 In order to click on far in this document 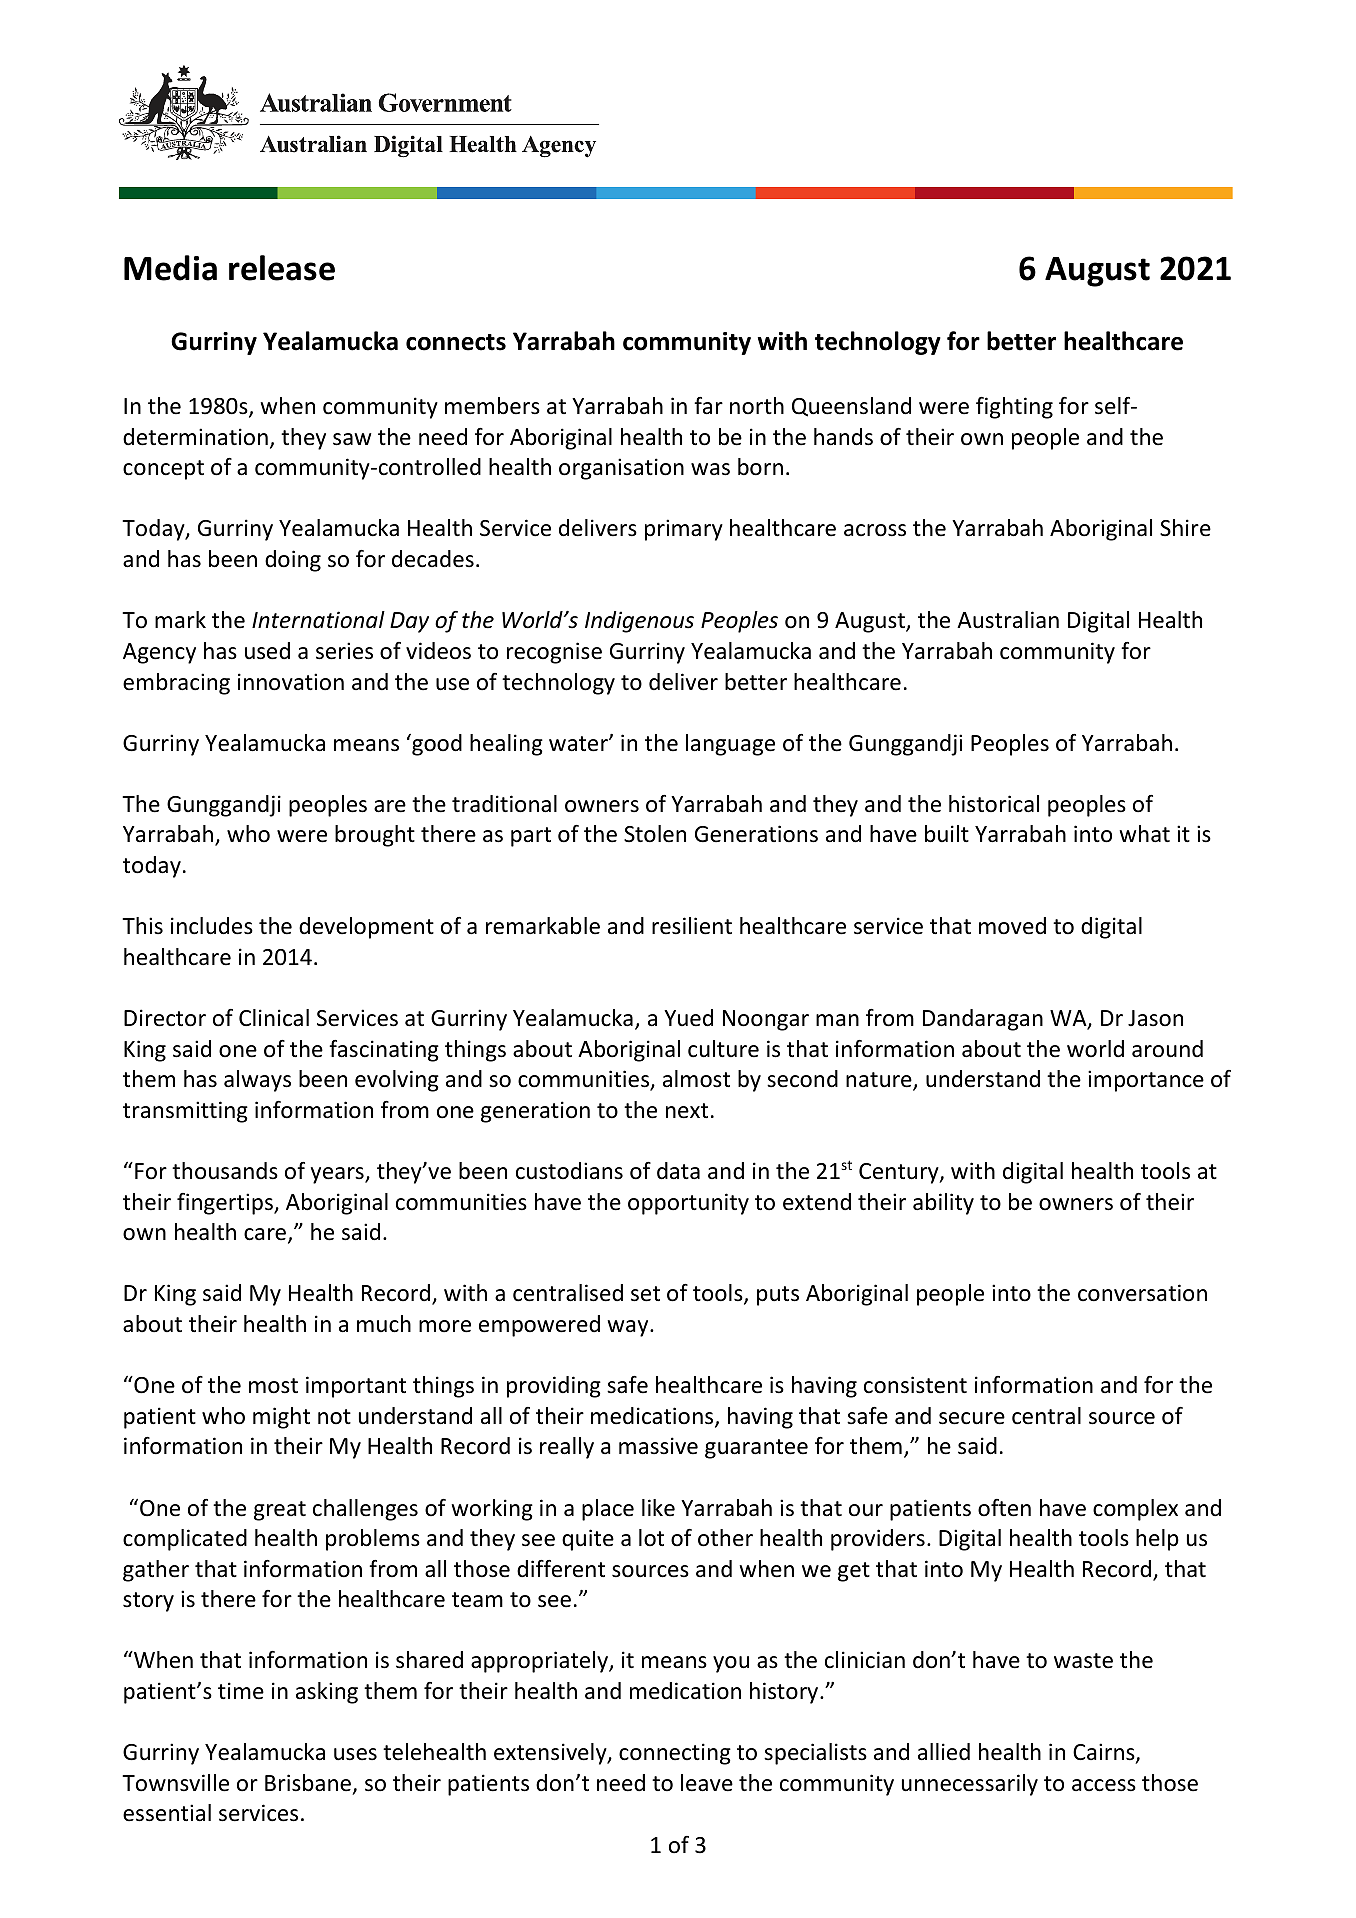, I will do `click(708, 406)`.
